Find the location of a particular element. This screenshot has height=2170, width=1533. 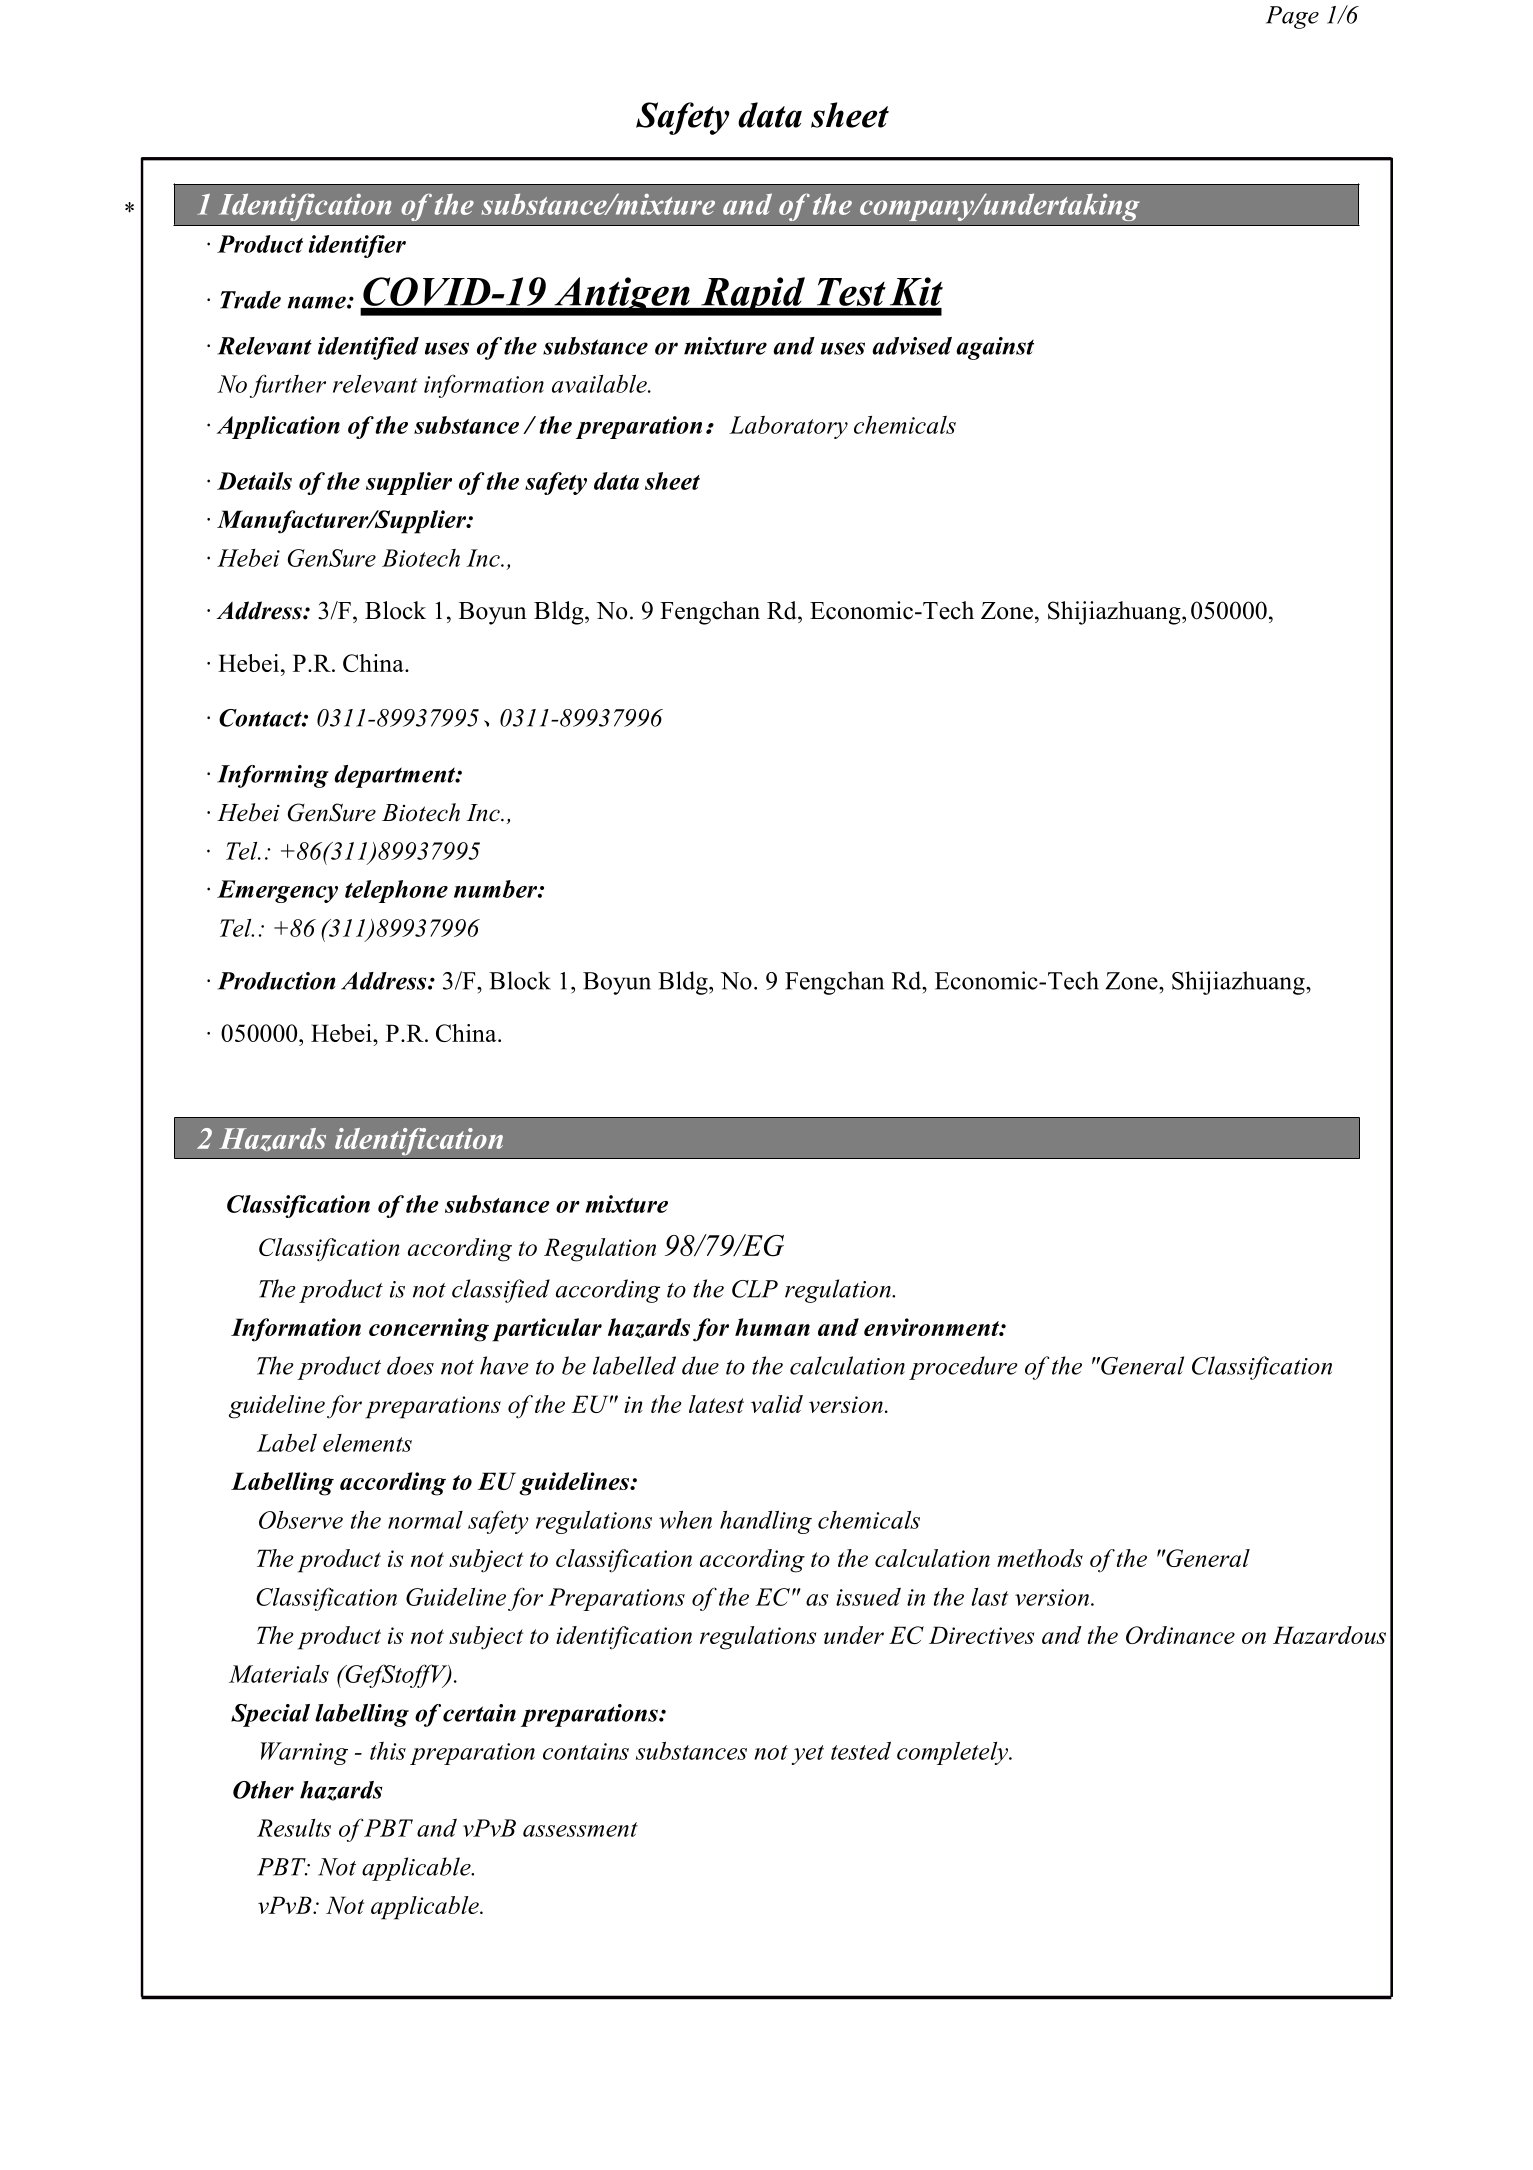

available is located at coordinates (600, 383).
